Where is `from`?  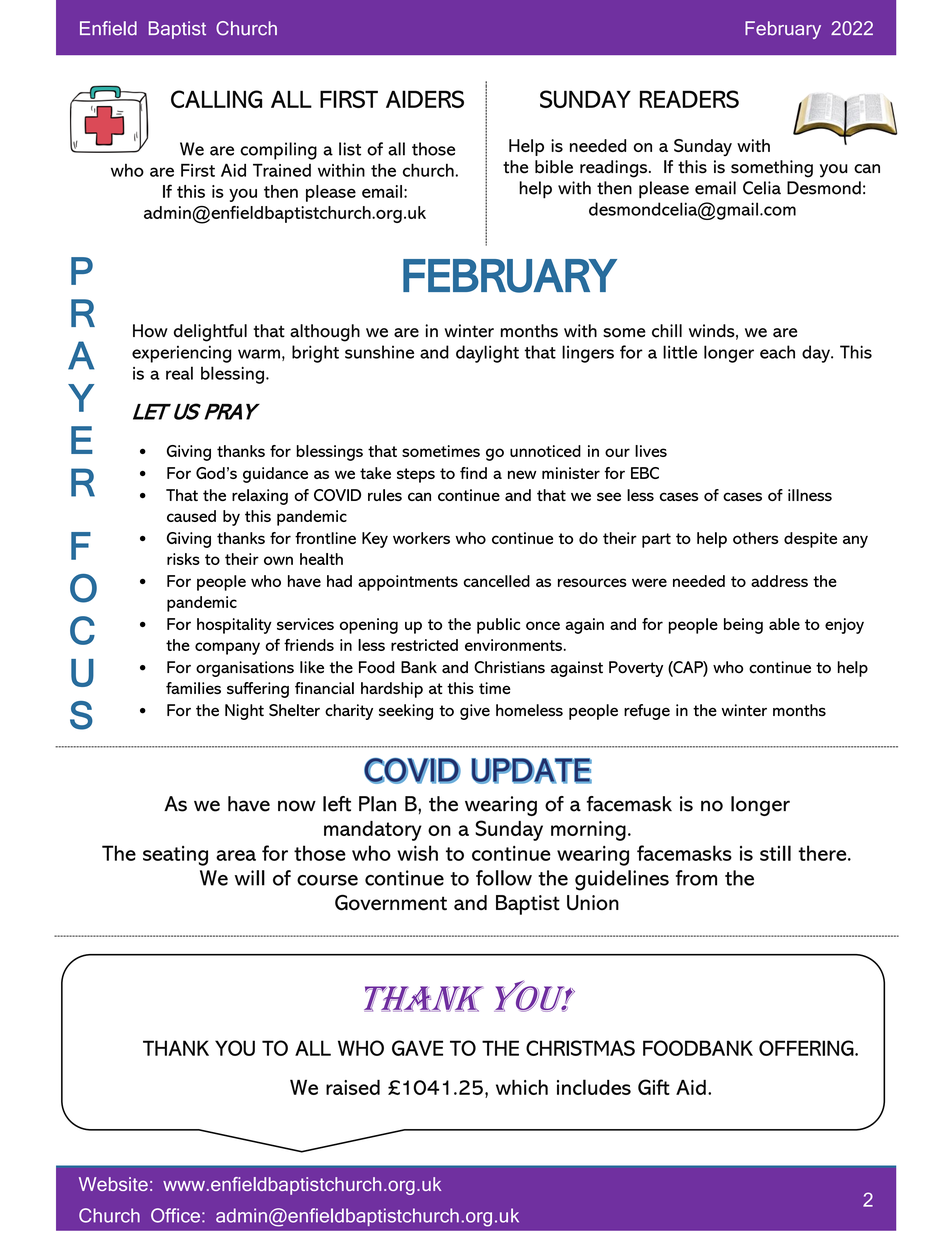 from is located at coordinates (696, 878).
